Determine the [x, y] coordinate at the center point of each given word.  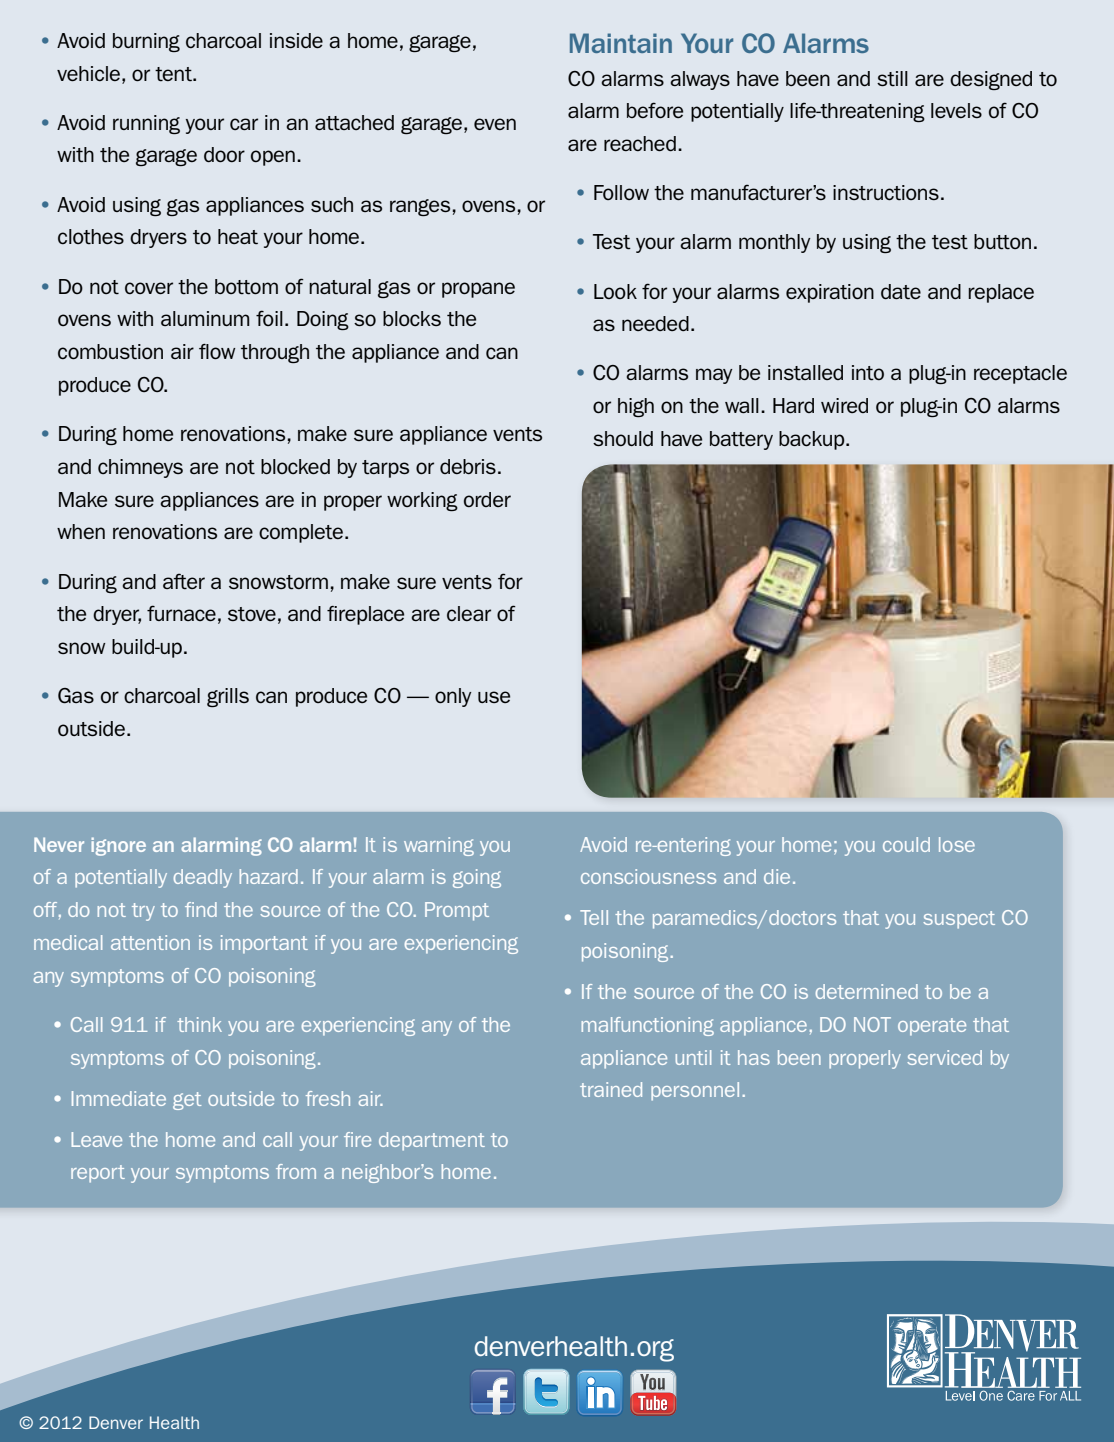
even [495, 124]
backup [813, 440]
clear [469, 613]
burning [146, 42]
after [184, 581]
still [892, 79]
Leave [97, 1139]
